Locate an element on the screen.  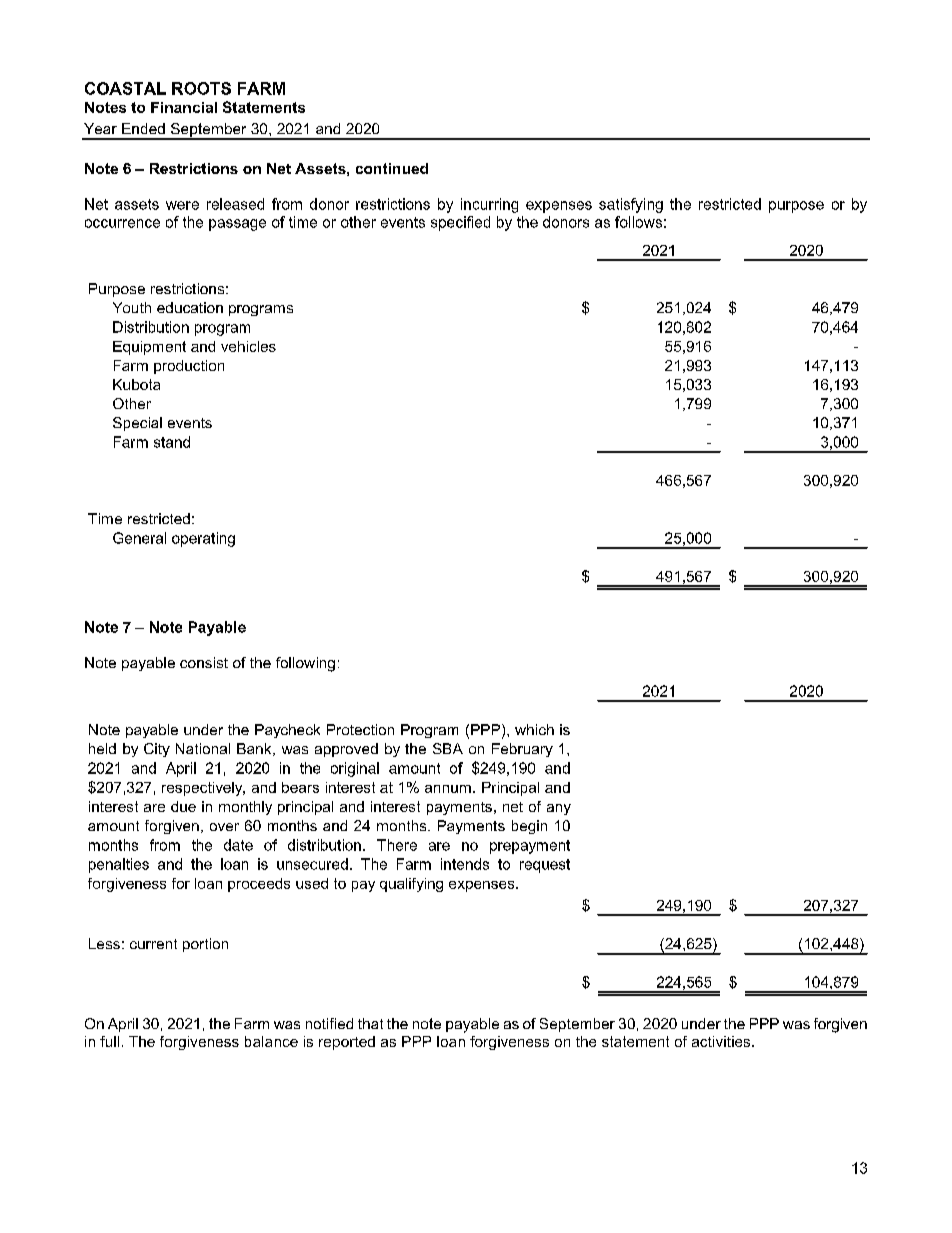
continued is located at coordinates (392, 168).
